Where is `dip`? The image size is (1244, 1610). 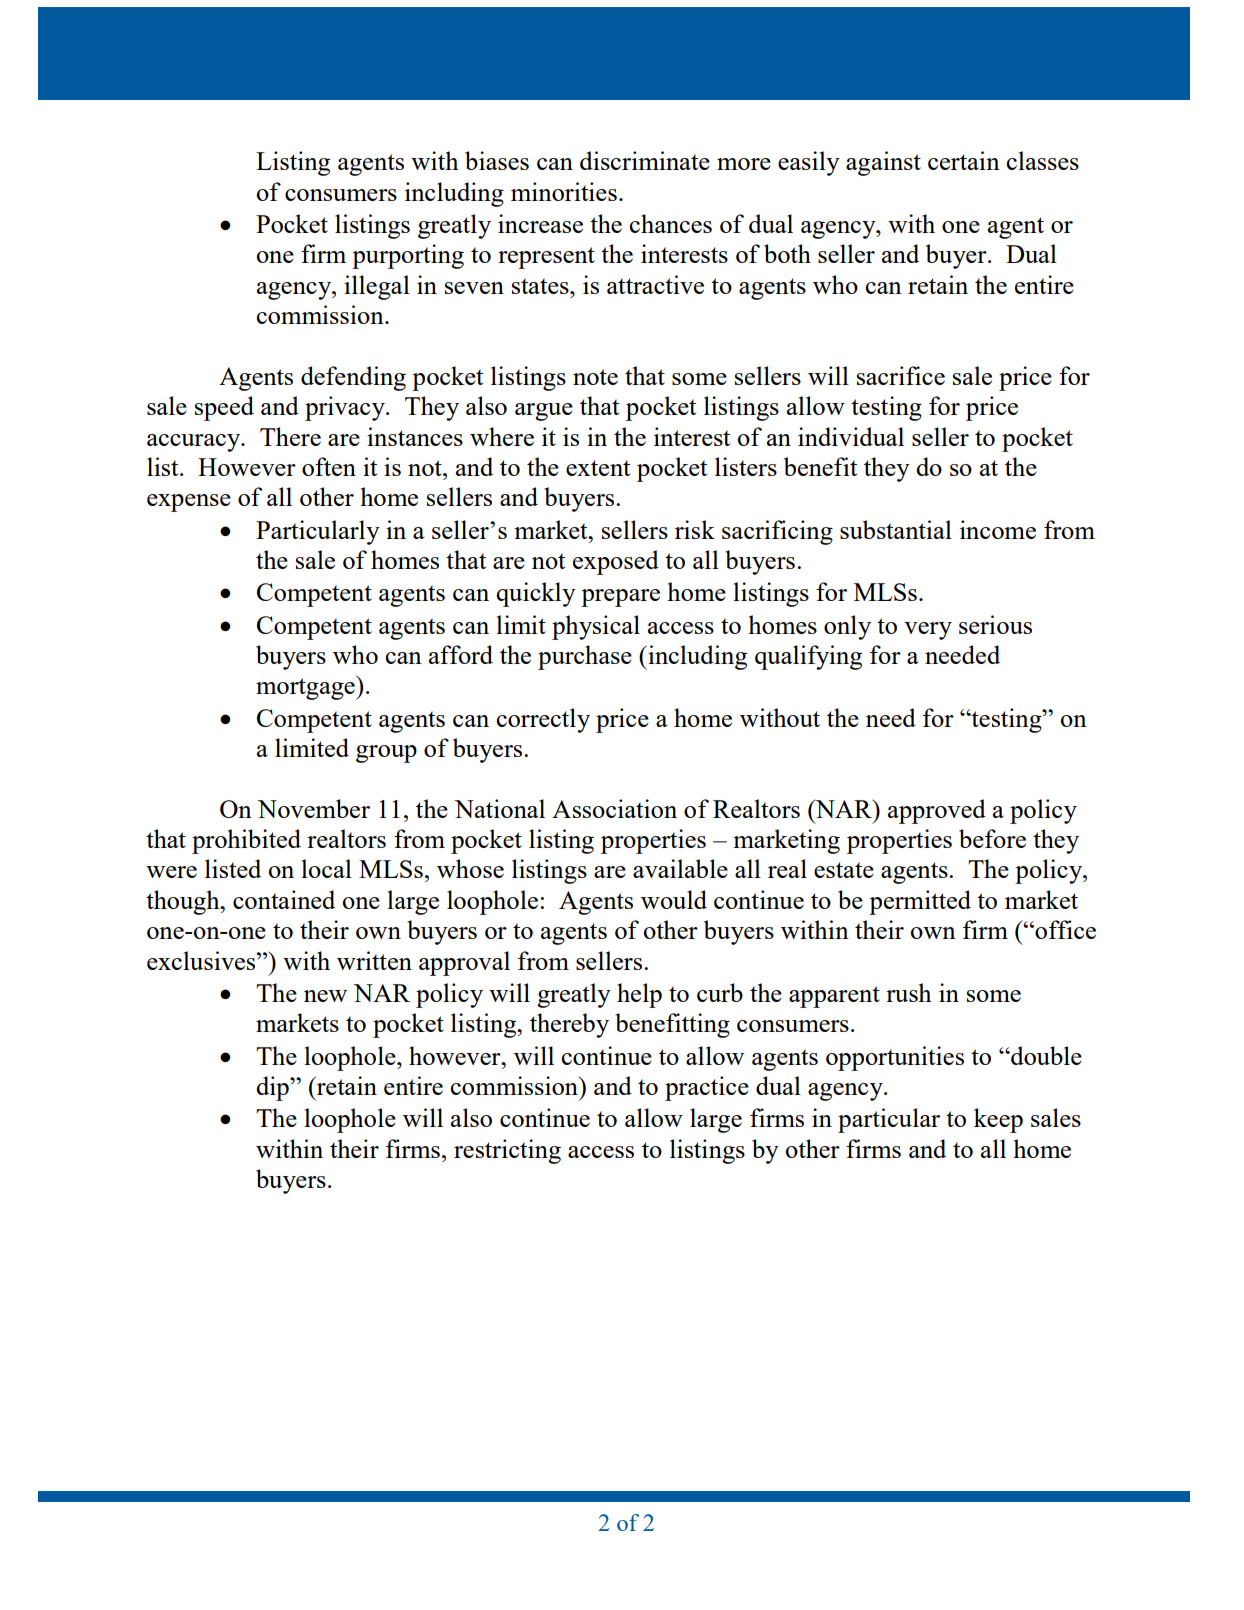 dip is located at coordinates (273, 1088).
